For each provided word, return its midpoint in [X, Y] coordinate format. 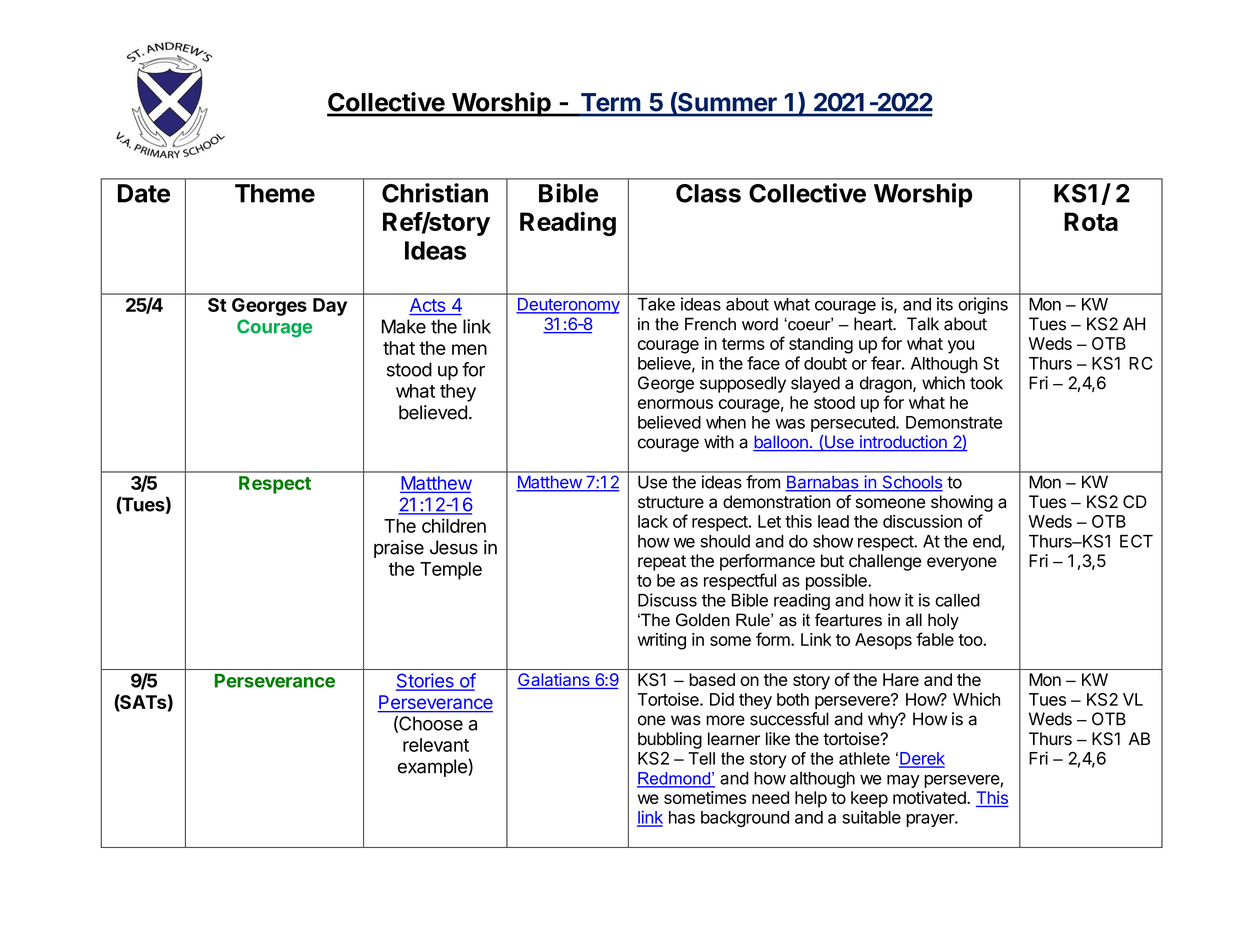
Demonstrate [954, 422]
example [433, 768]
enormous [675, 404]
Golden [703, 620]
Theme [275, 193]
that [399, 348]
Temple [451, 571]
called [957, 600]
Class [708, 193]
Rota [1091, 221]
